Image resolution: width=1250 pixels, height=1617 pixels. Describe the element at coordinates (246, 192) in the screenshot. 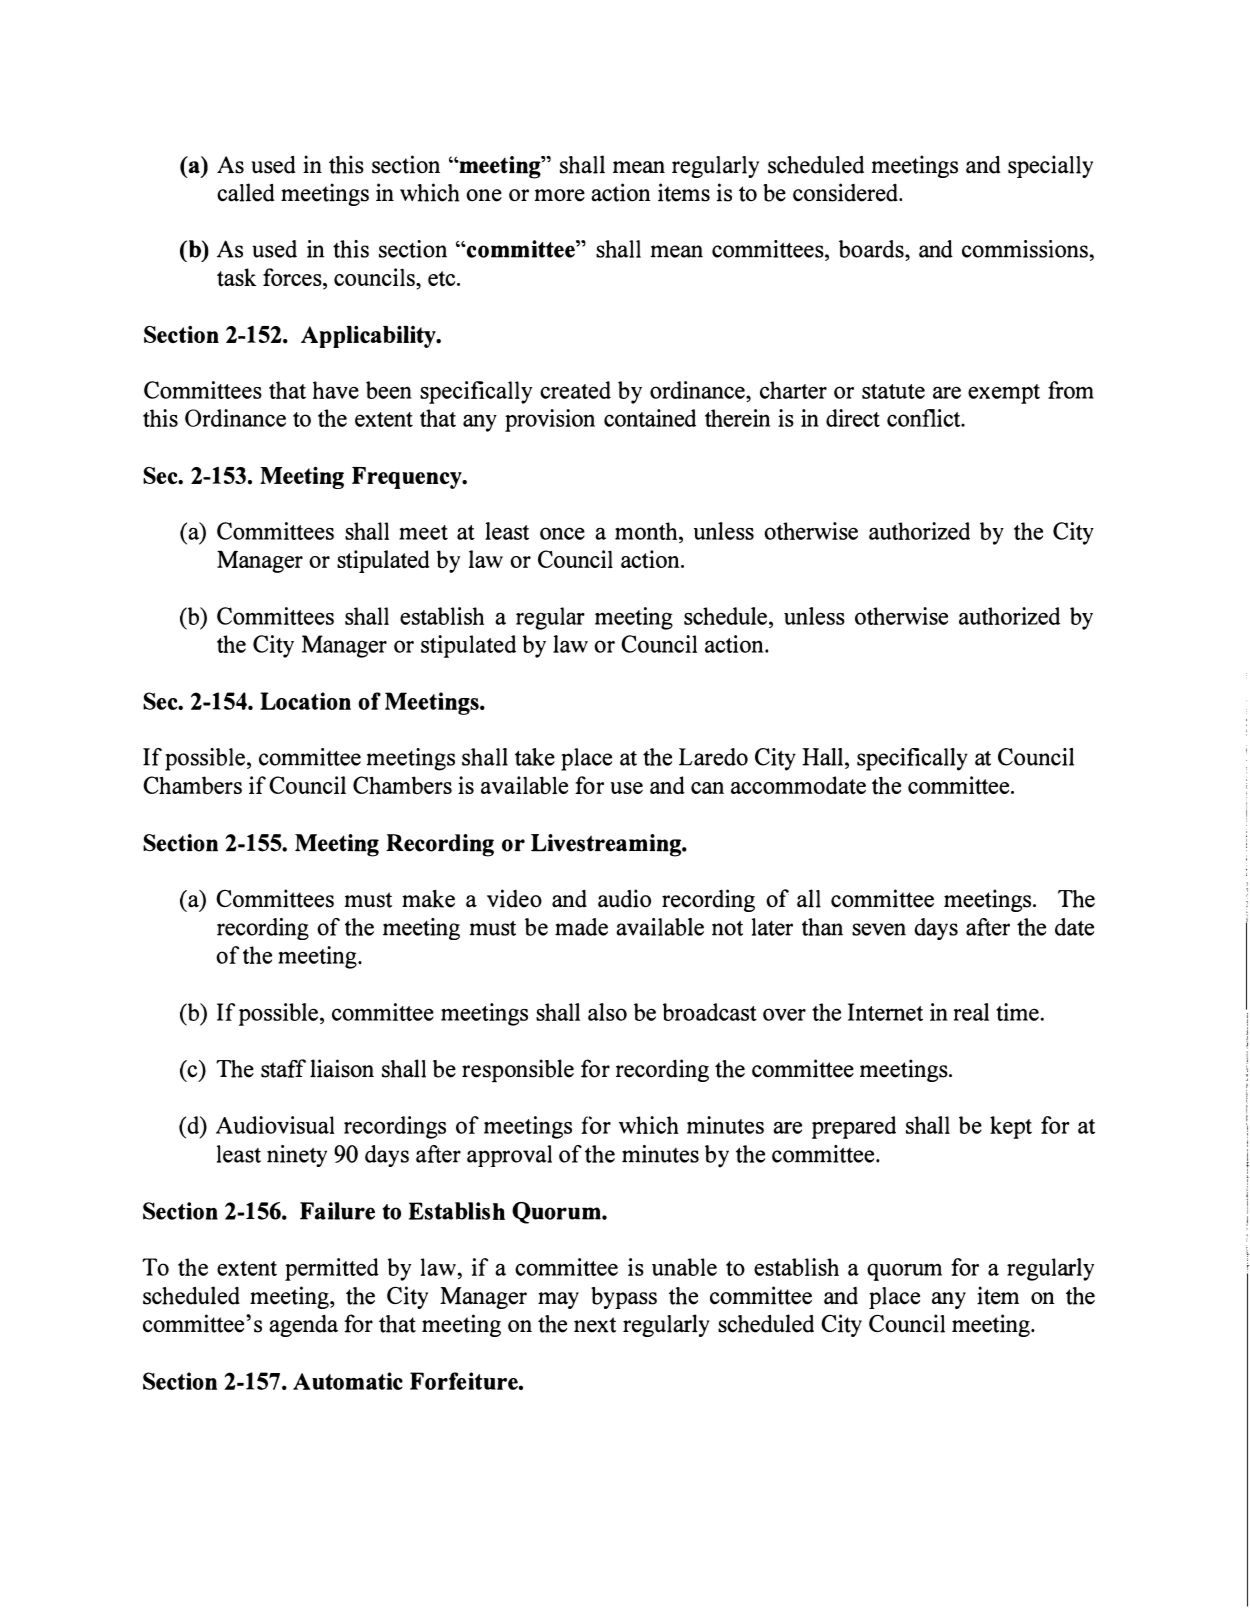

I see `called` at that location.
